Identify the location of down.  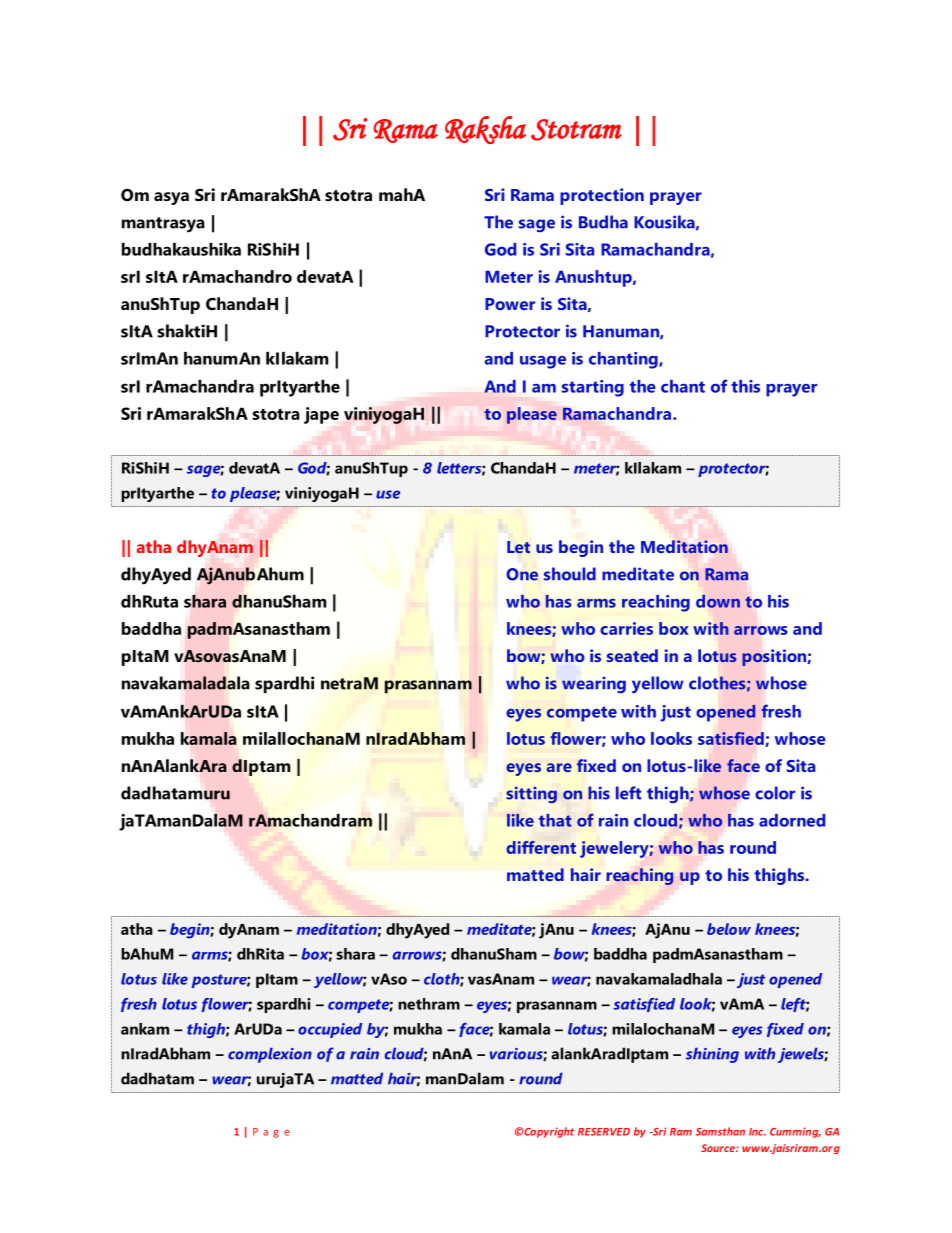
(718, 601).
